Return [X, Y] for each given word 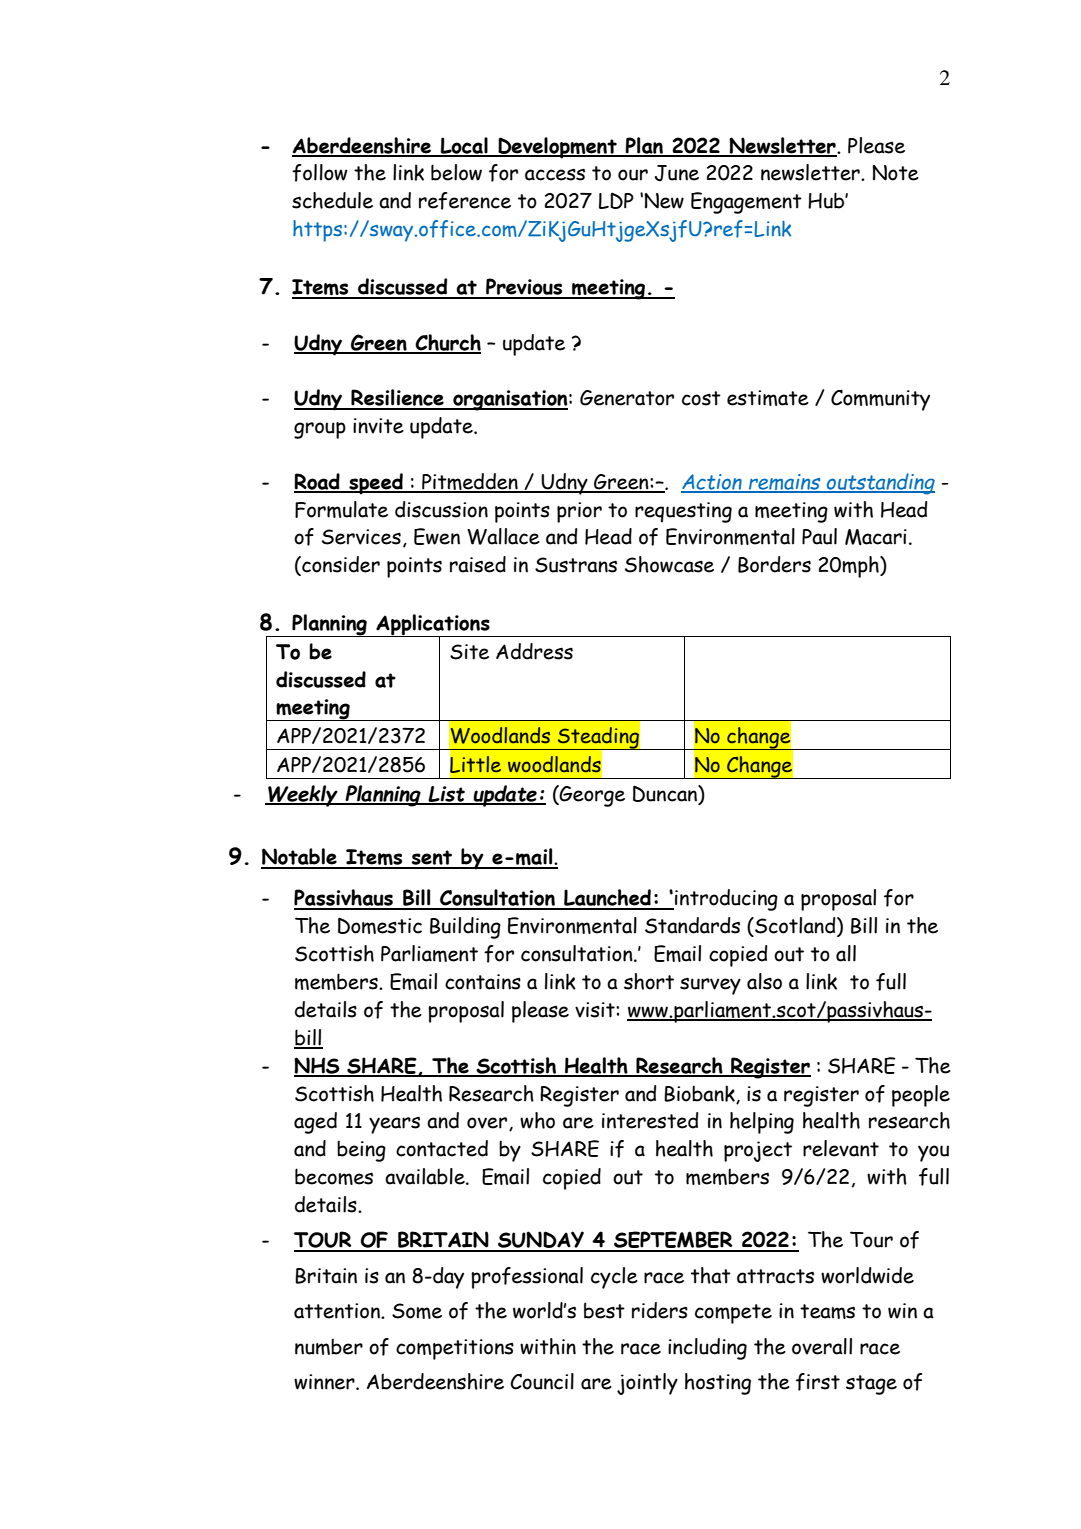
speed [376, 484]
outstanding [880, 484]
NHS [318, 1066]
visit [596, 1010]
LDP [616, 200]
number [329, 1347]
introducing [725, 900]
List [446, 795]
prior [579, 512]
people [921, 1096]
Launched [607, 899]
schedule [332, 200]
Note [895, 173]
